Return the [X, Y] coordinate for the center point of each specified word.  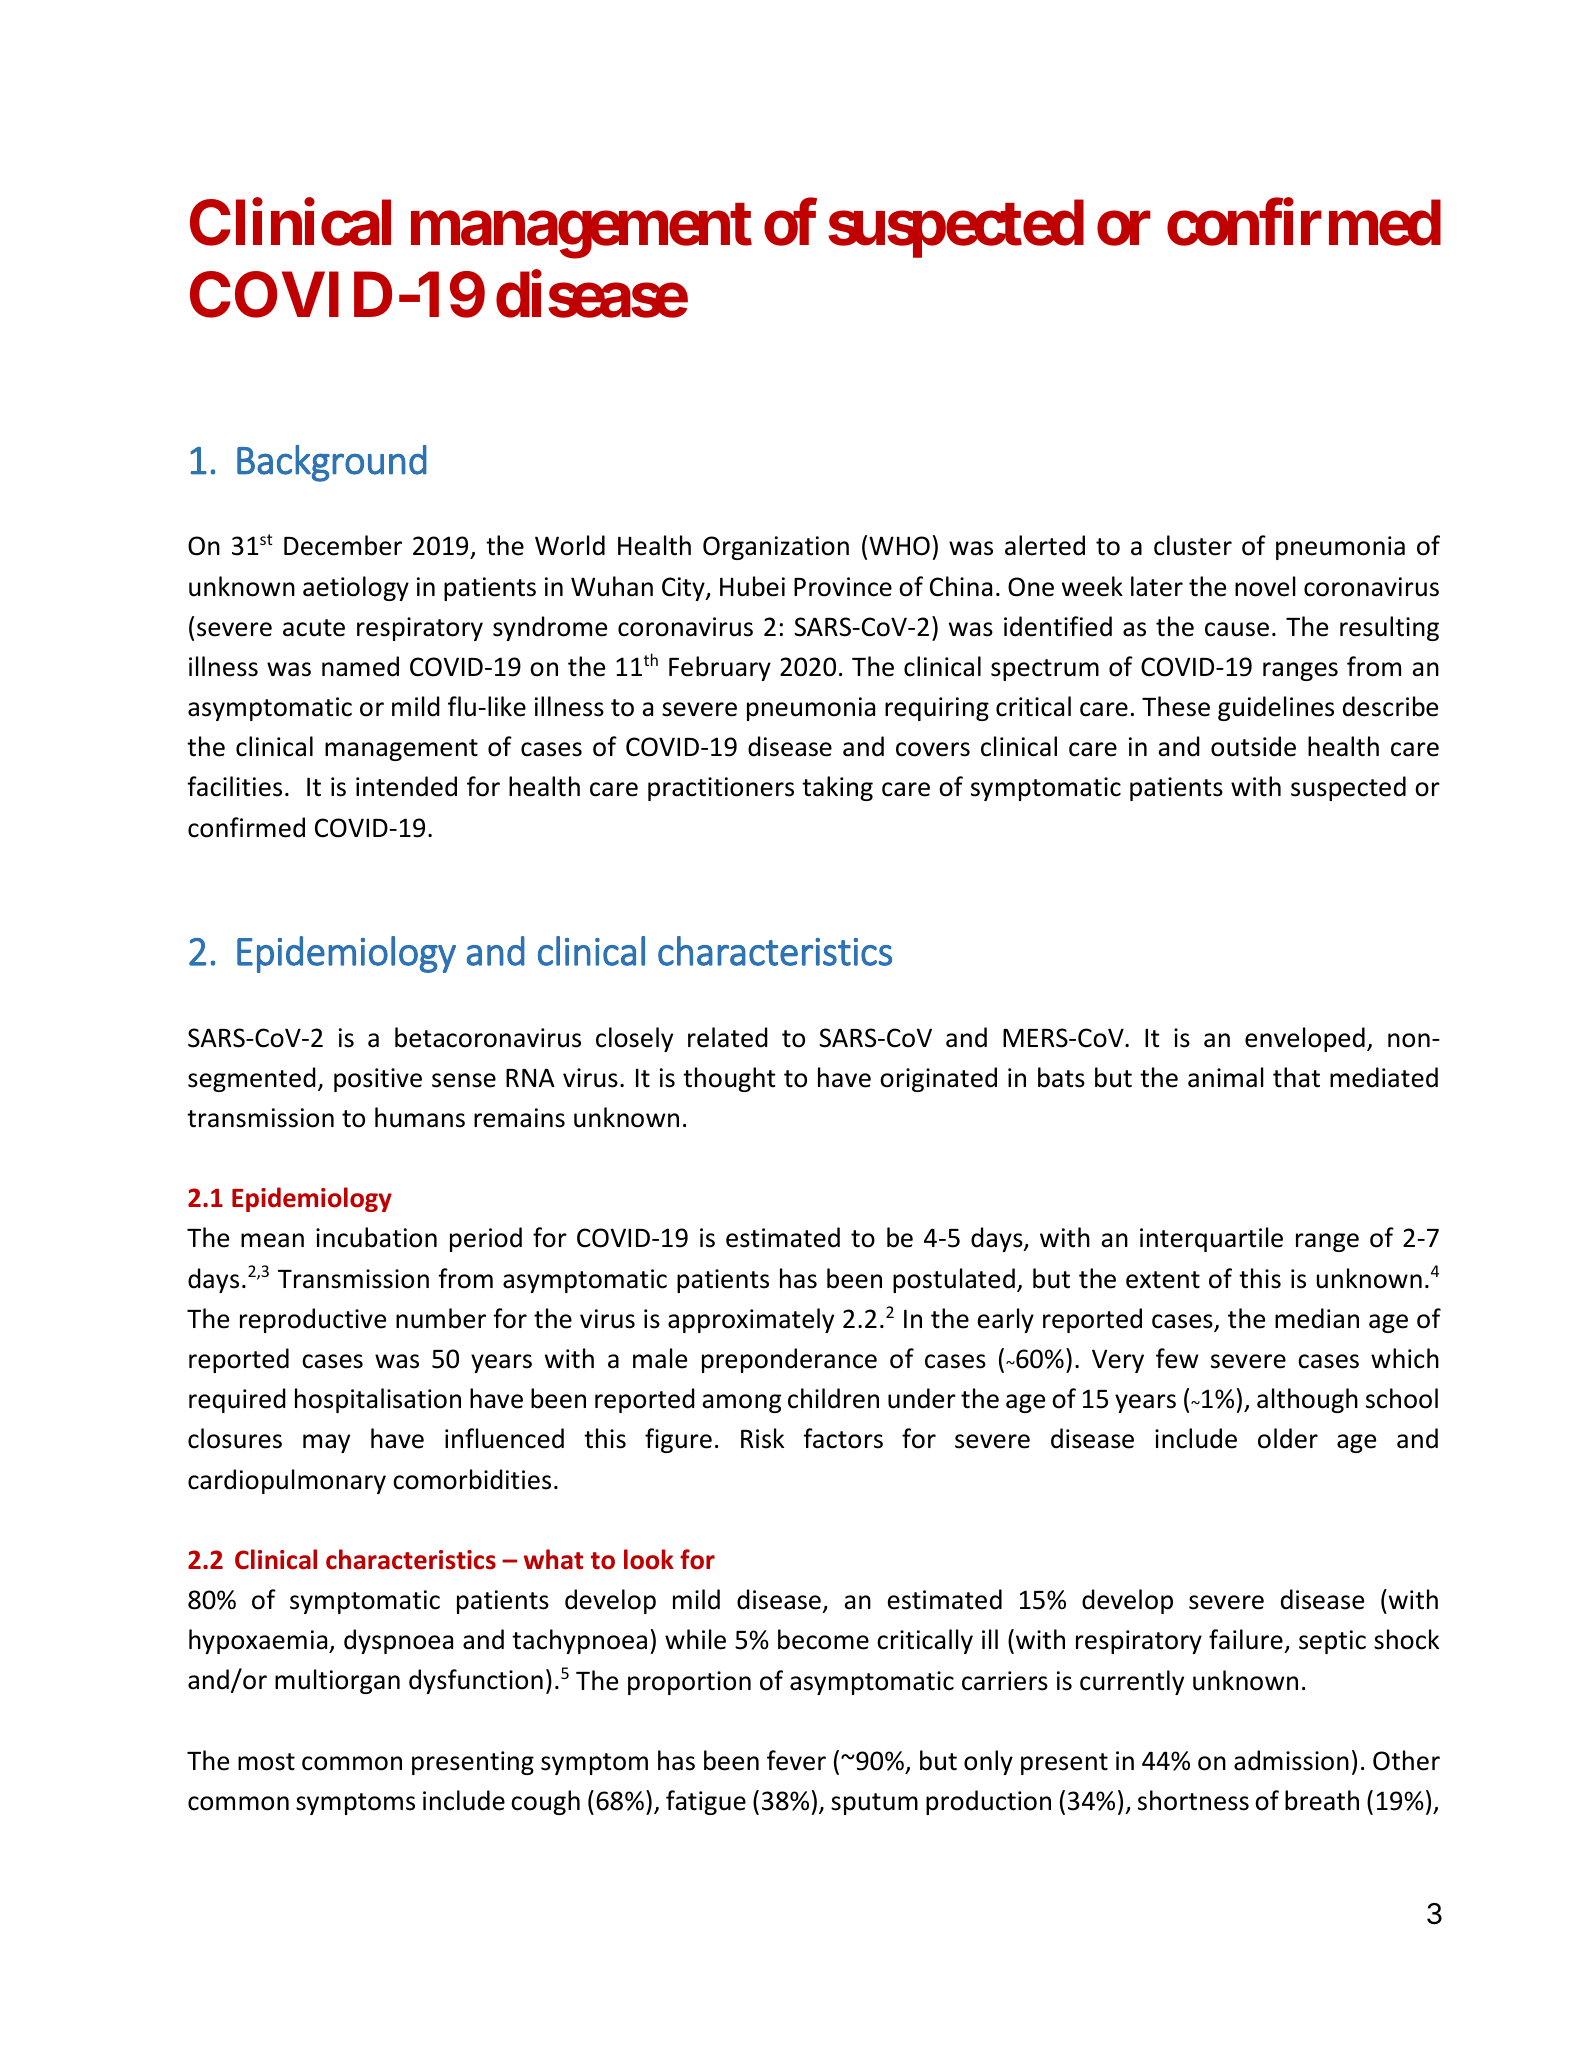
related [728, 1037]
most [266, 1762]
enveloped [1305, 1039]
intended [406, 786]
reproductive [313, 1320]
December [343, 545]
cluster [1193, 545]
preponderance [789, 1360]
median [1317, 1318]
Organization [776, 548]
